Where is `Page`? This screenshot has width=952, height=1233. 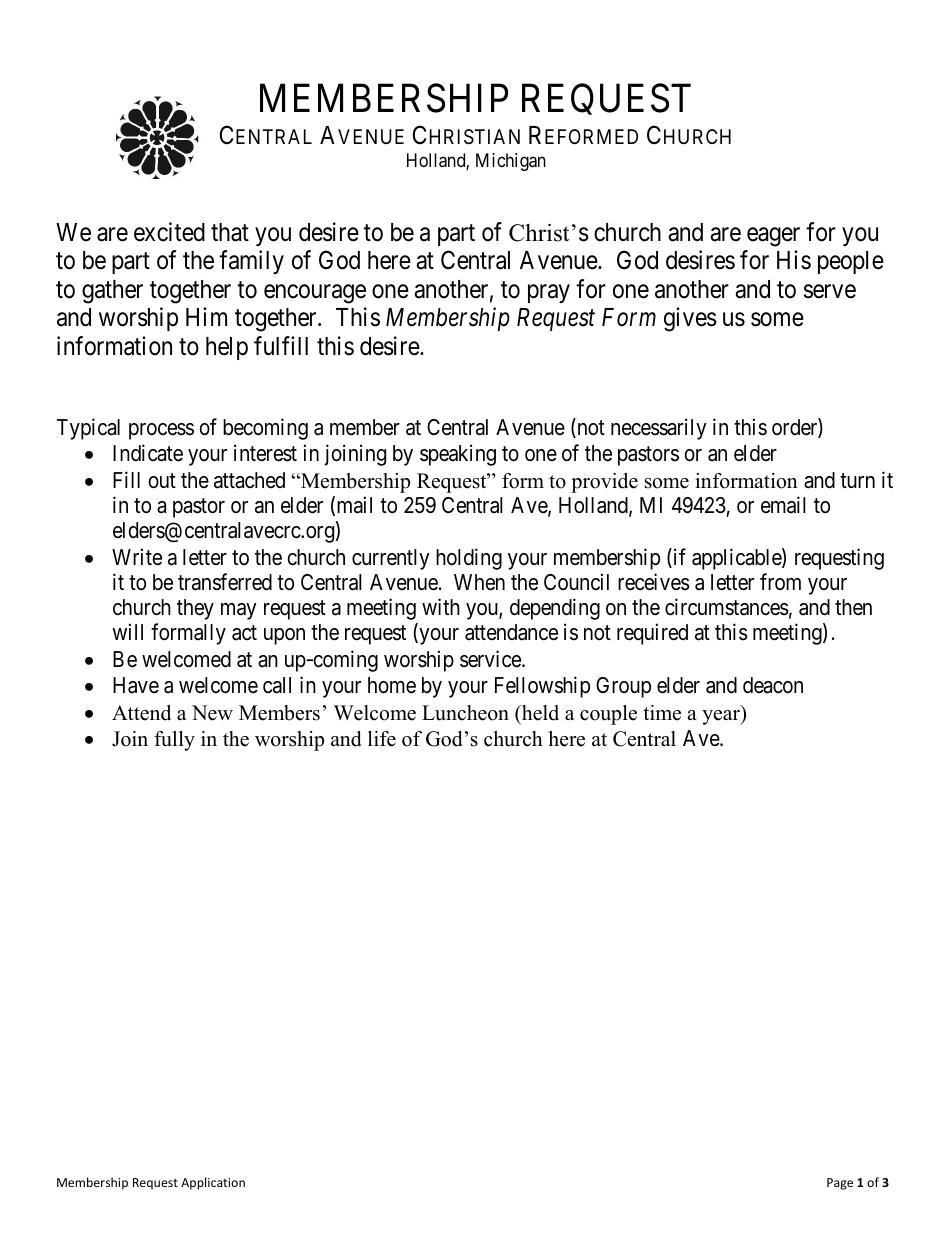 Page is located at coordinates (840, 1184).
